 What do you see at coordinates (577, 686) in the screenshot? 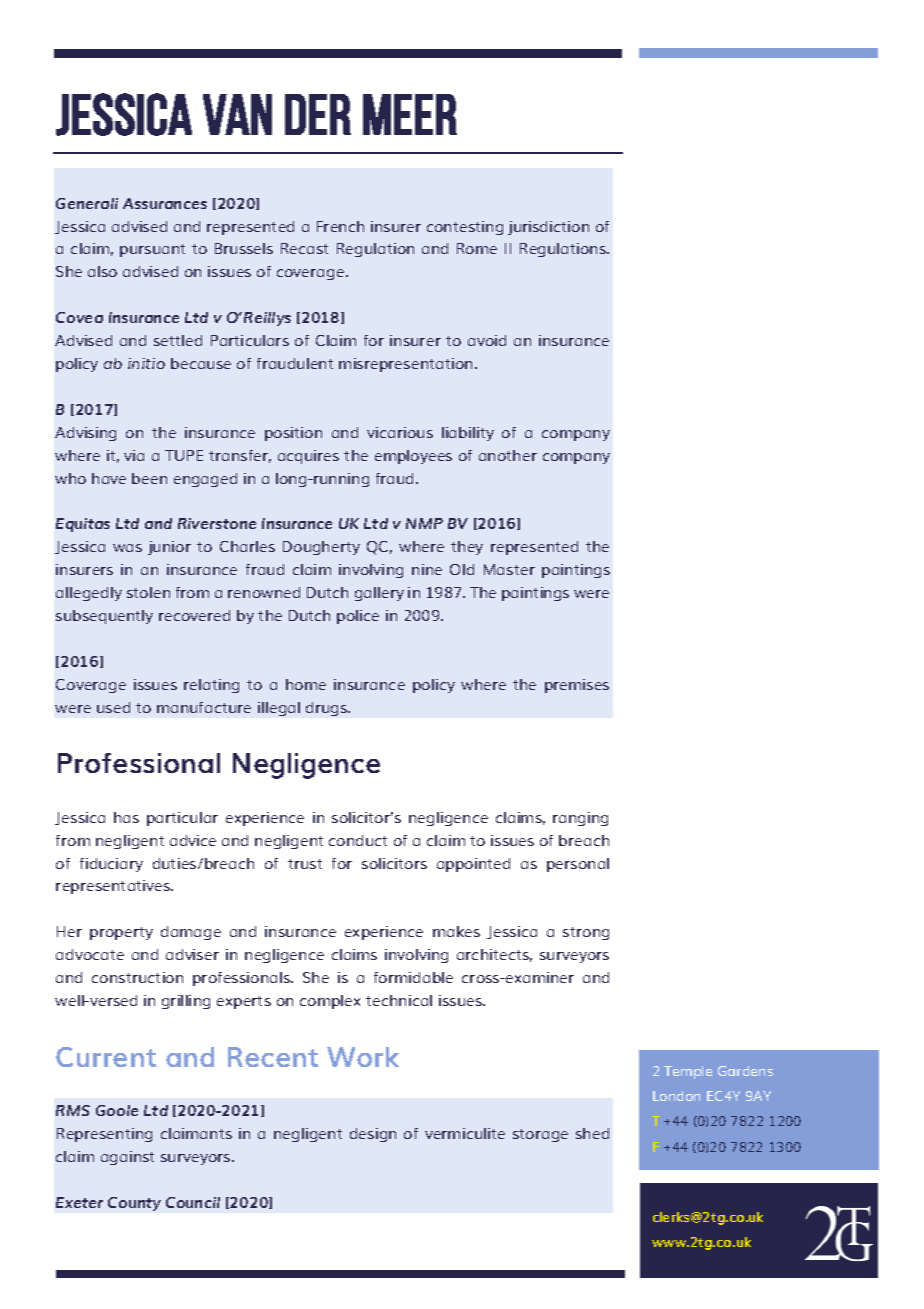
I see `premises` at bounding box center [577, 686].
